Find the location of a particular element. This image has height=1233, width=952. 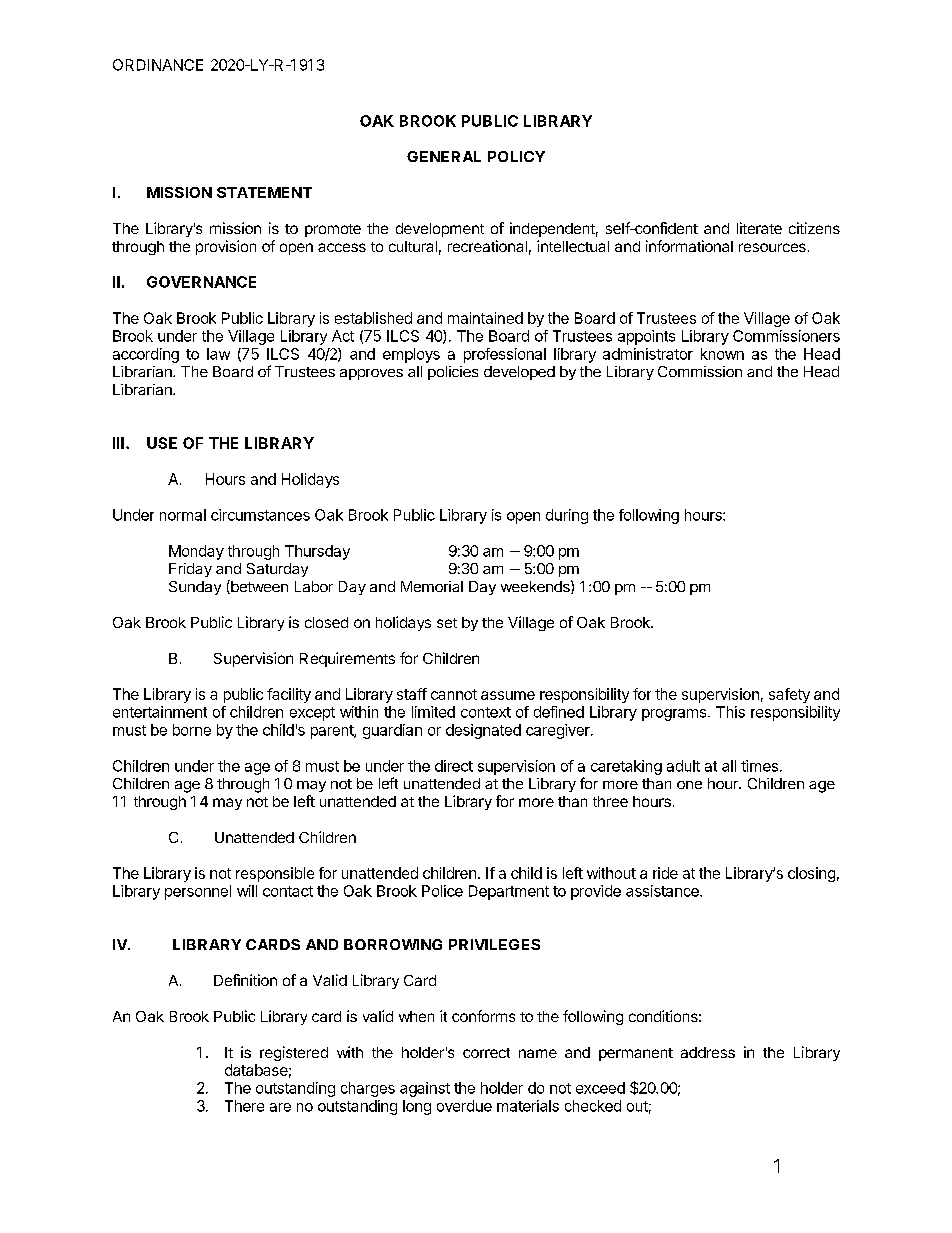

literate is located at coordinates (759, 228).
